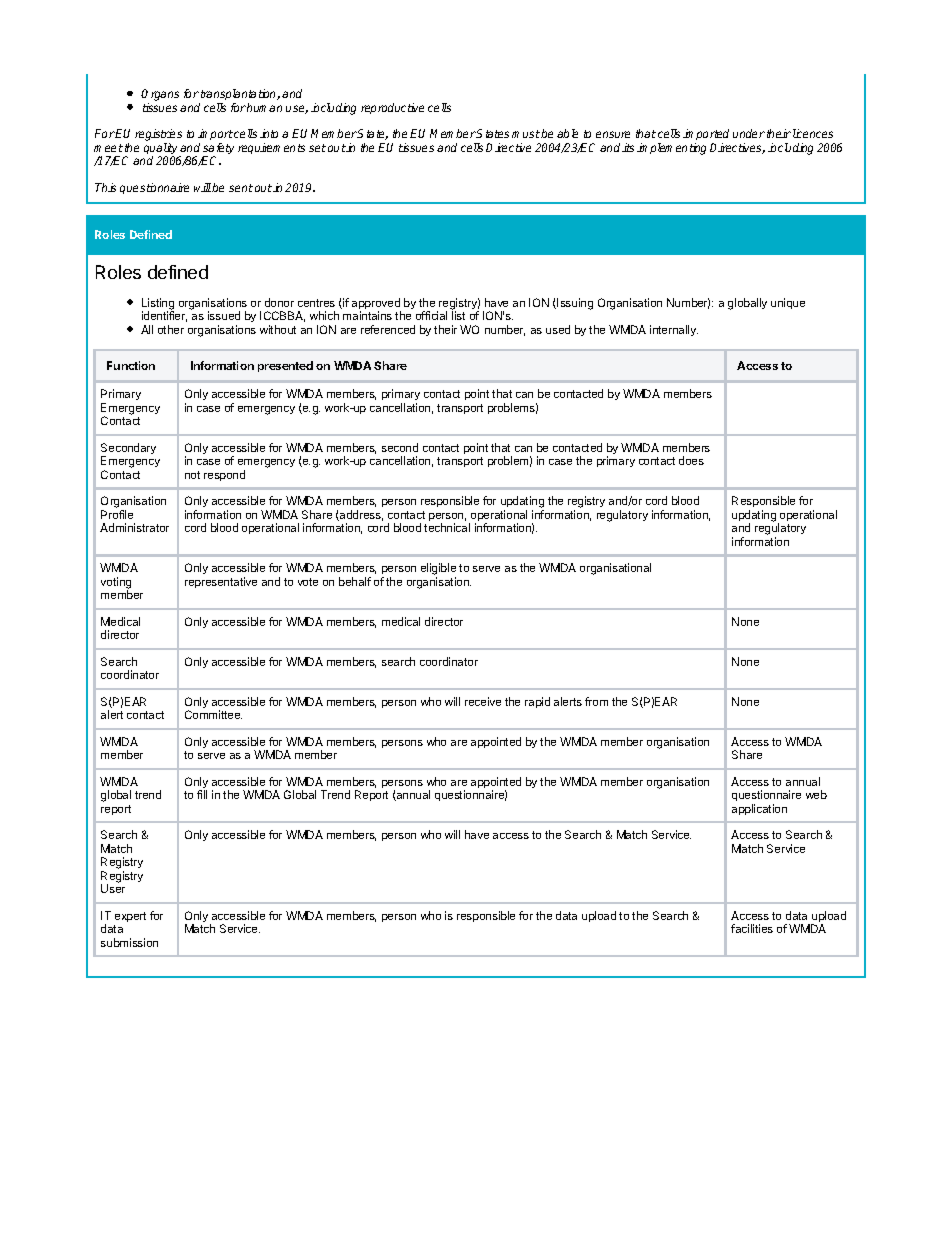  I want to click on internally, so click(674, 330).
